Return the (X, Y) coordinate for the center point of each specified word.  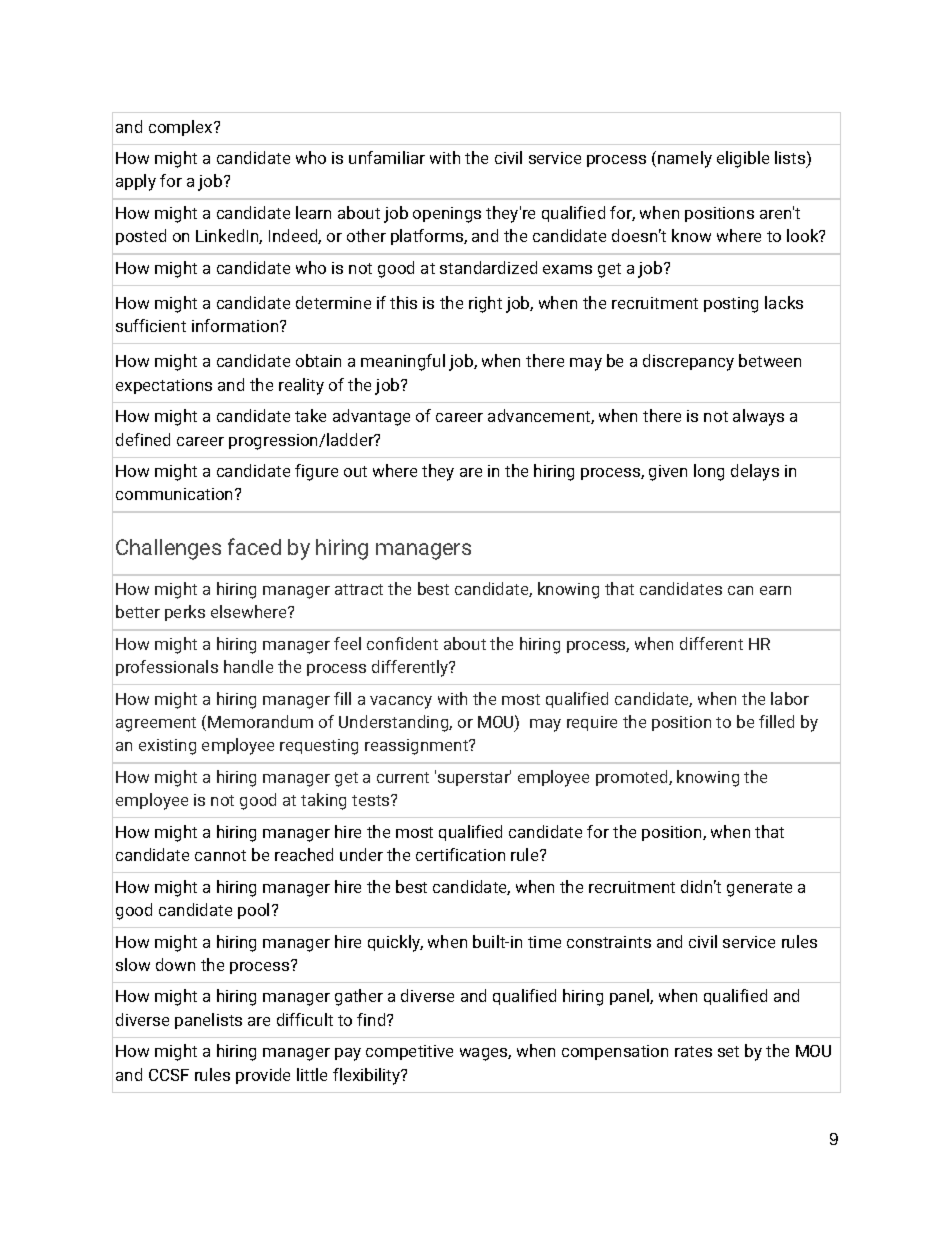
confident (402, 643)
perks (185, 613)
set (728, 1051)
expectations (164, 386)
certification (460, 854)
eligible (743, 159)
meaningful (403, 362)
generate (759, 889)
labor (790, 698)
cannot (220, 855)
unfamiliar (387, 157)
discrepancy (688, 362)
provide (263, 1076)
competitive (409, 1052)
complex (182, 128)
